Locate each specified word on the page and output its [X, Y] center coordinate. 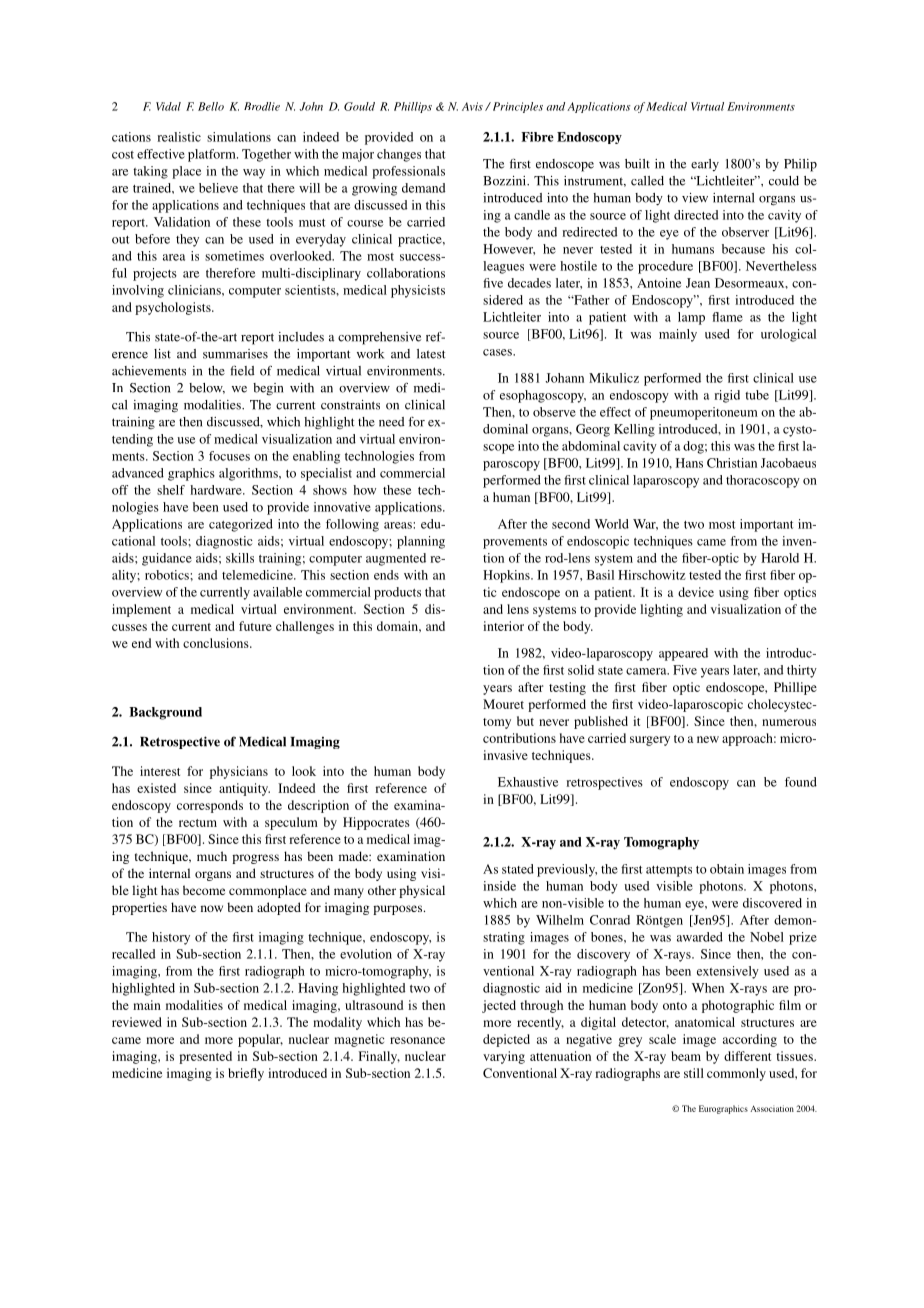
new [708, 739]
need [392, 422]
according [750, 1040]
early [705, 165]
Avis [472, 106]
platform [213, 155]
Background [165, 713]
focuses [229, 456]
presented [205, 1057]
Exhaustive [528, 782]
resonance [417, 1040]
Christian [732, 463]
